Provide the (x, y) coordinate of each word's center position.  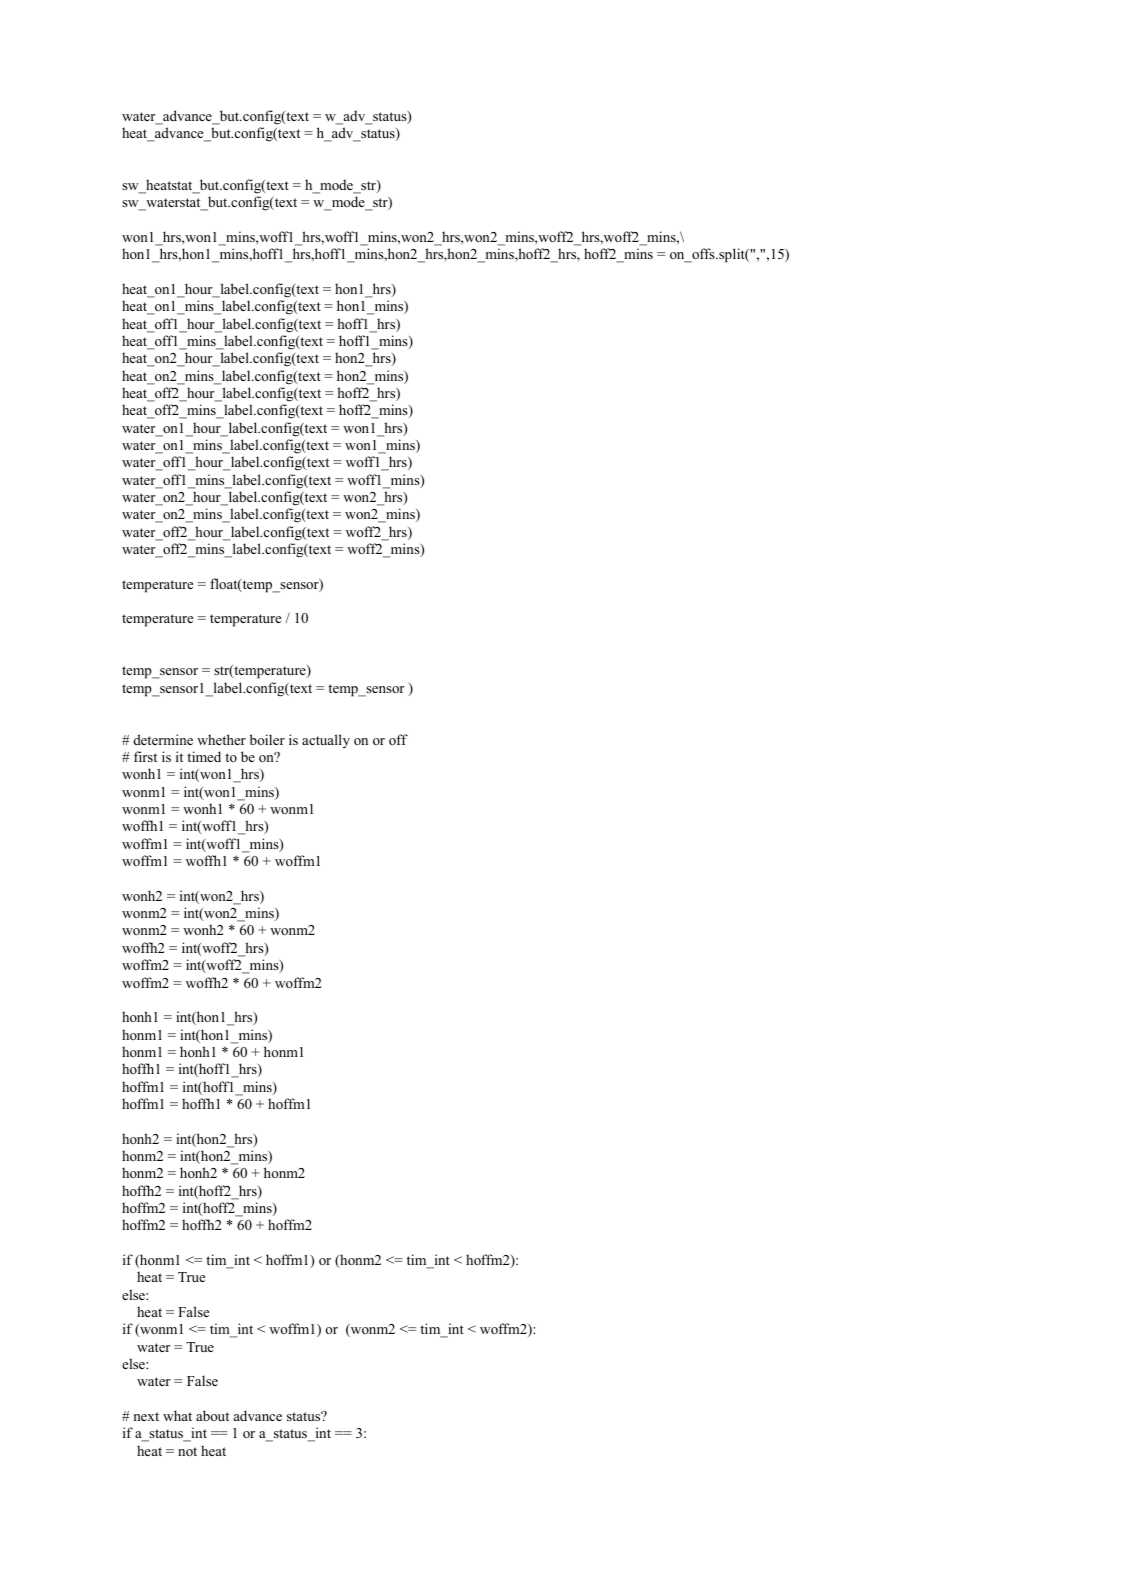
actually (326, 741)
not (187, 1451)
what (177, 1415)
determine (163, 739)
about (212, 1415)
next (146, 1416)
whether (221, 739)
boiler (267, 739)
